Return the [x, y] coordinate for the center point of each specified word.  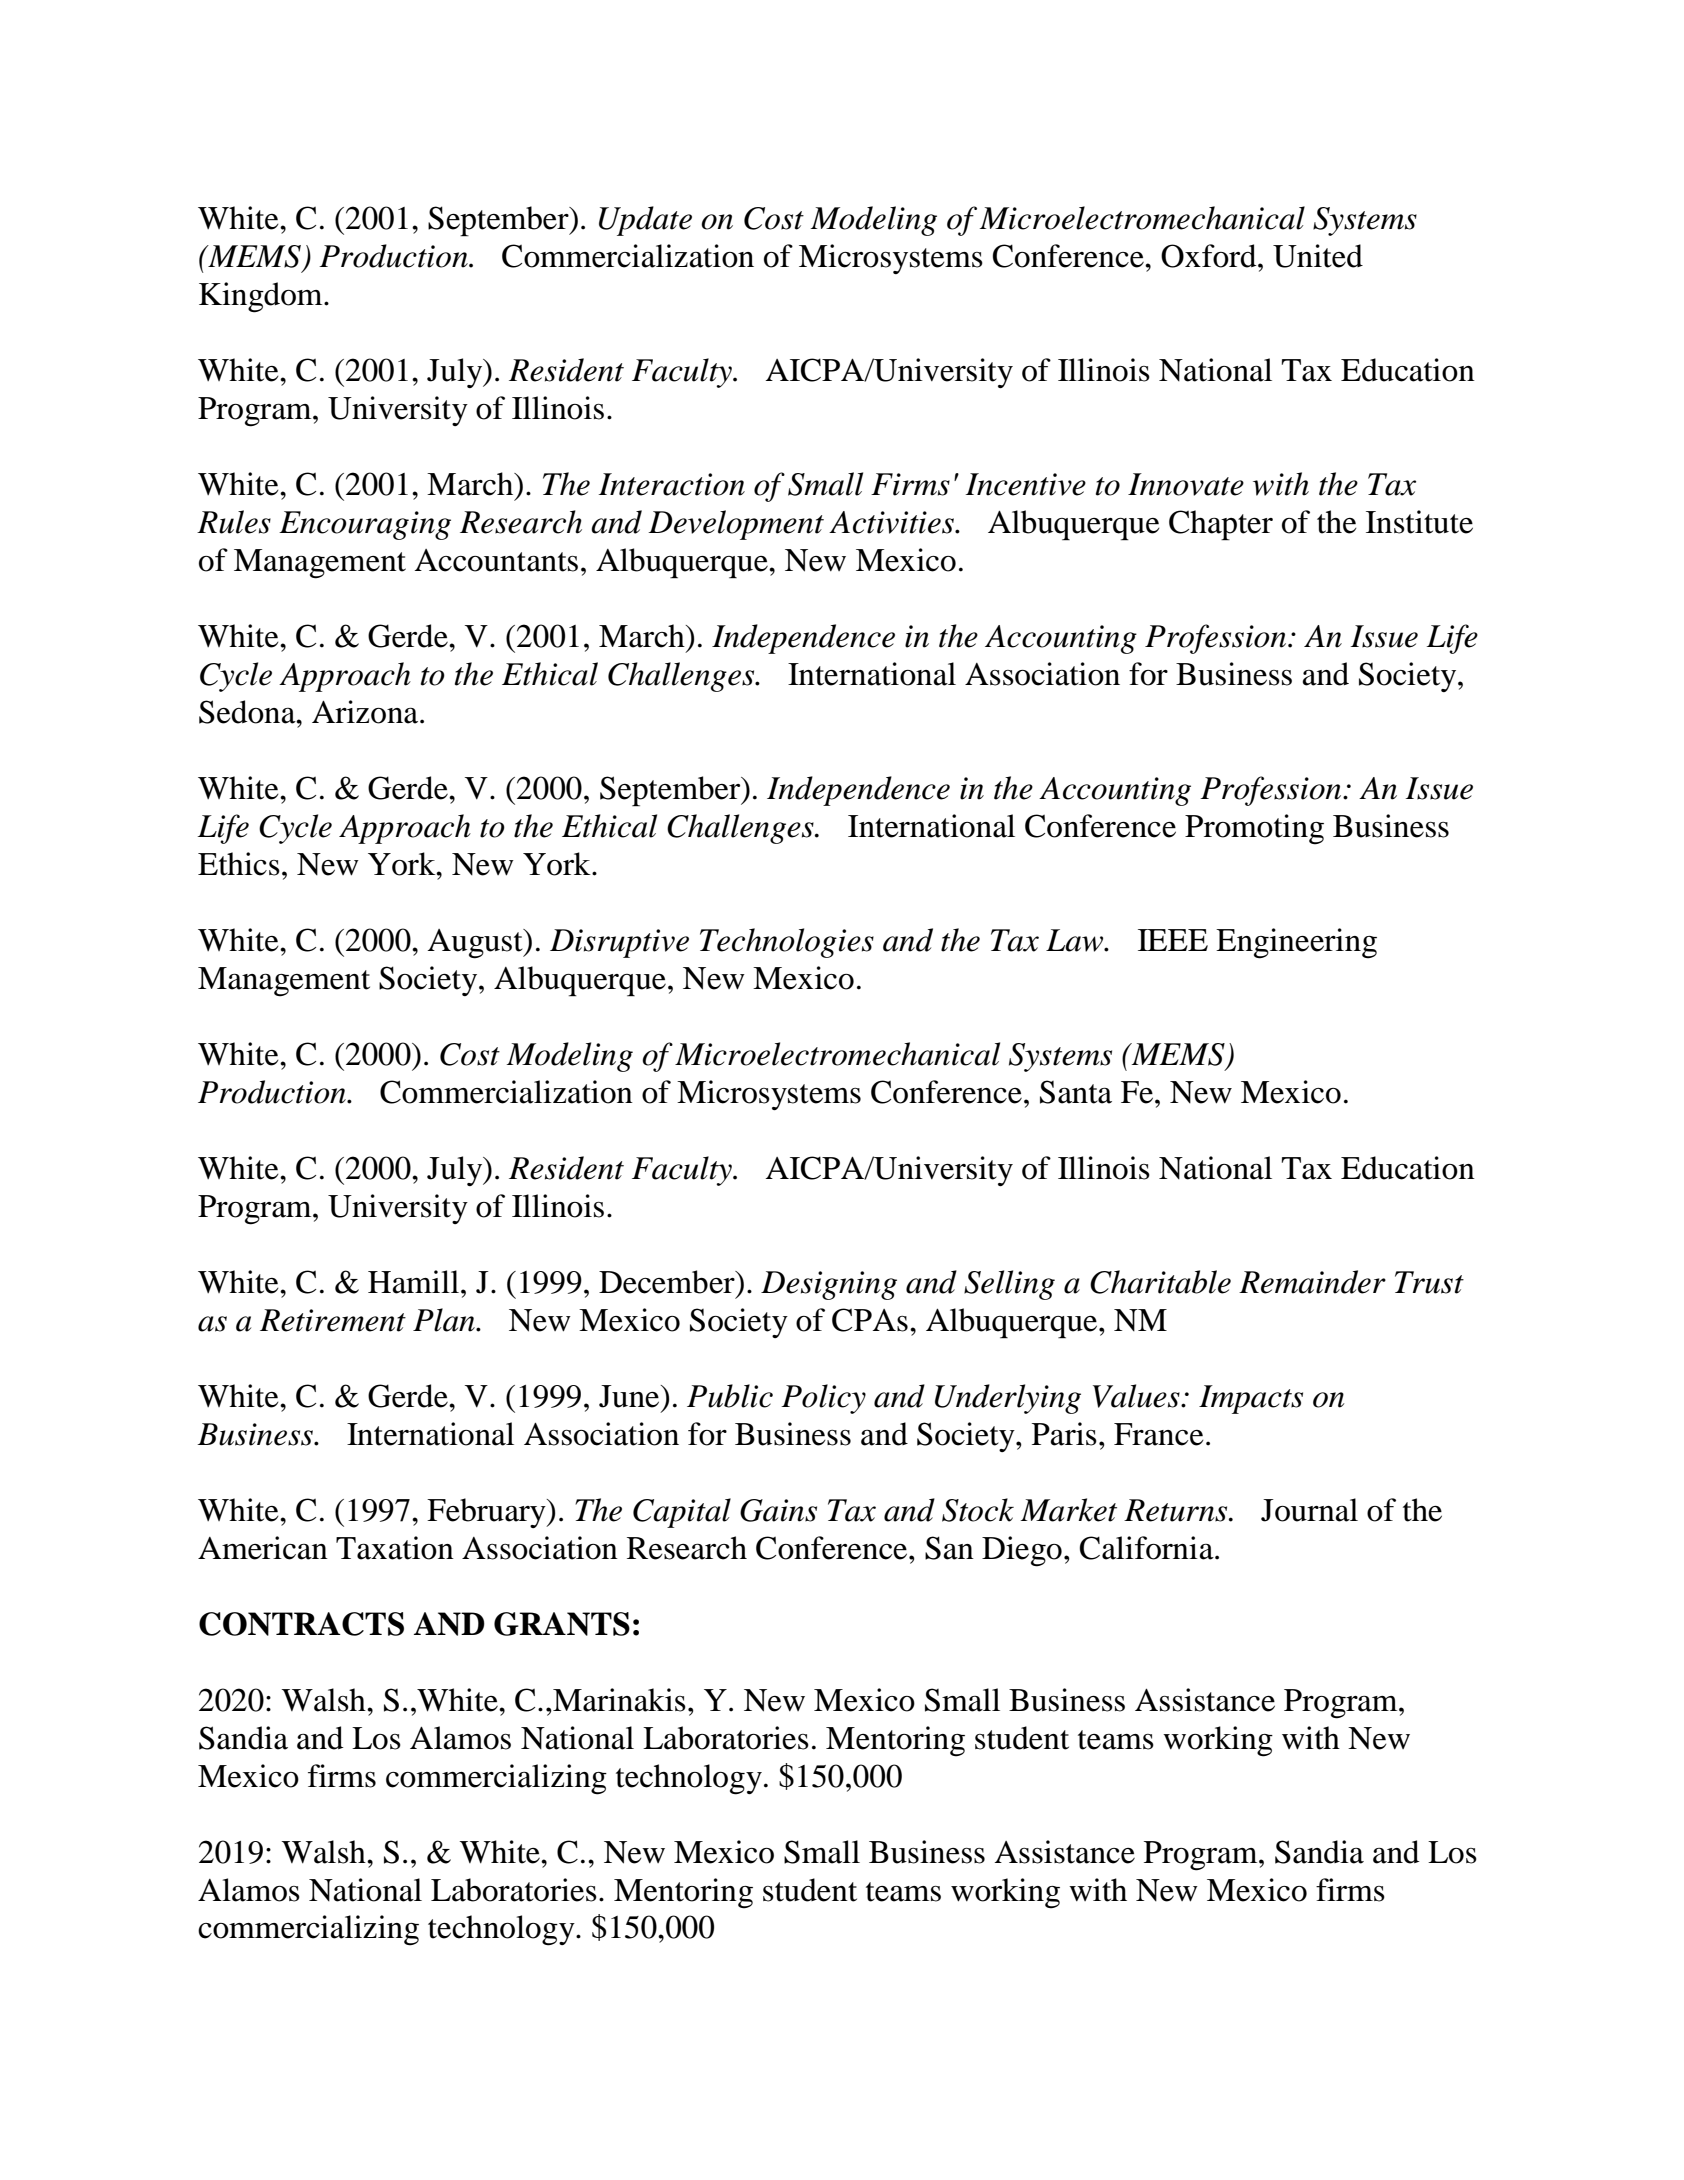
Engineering [1296, 943]
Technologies [787, 943]
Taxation [395, 1548]
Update [645, 221]
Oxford [1210, 256]
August [476, 944]
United [1318, 256]
